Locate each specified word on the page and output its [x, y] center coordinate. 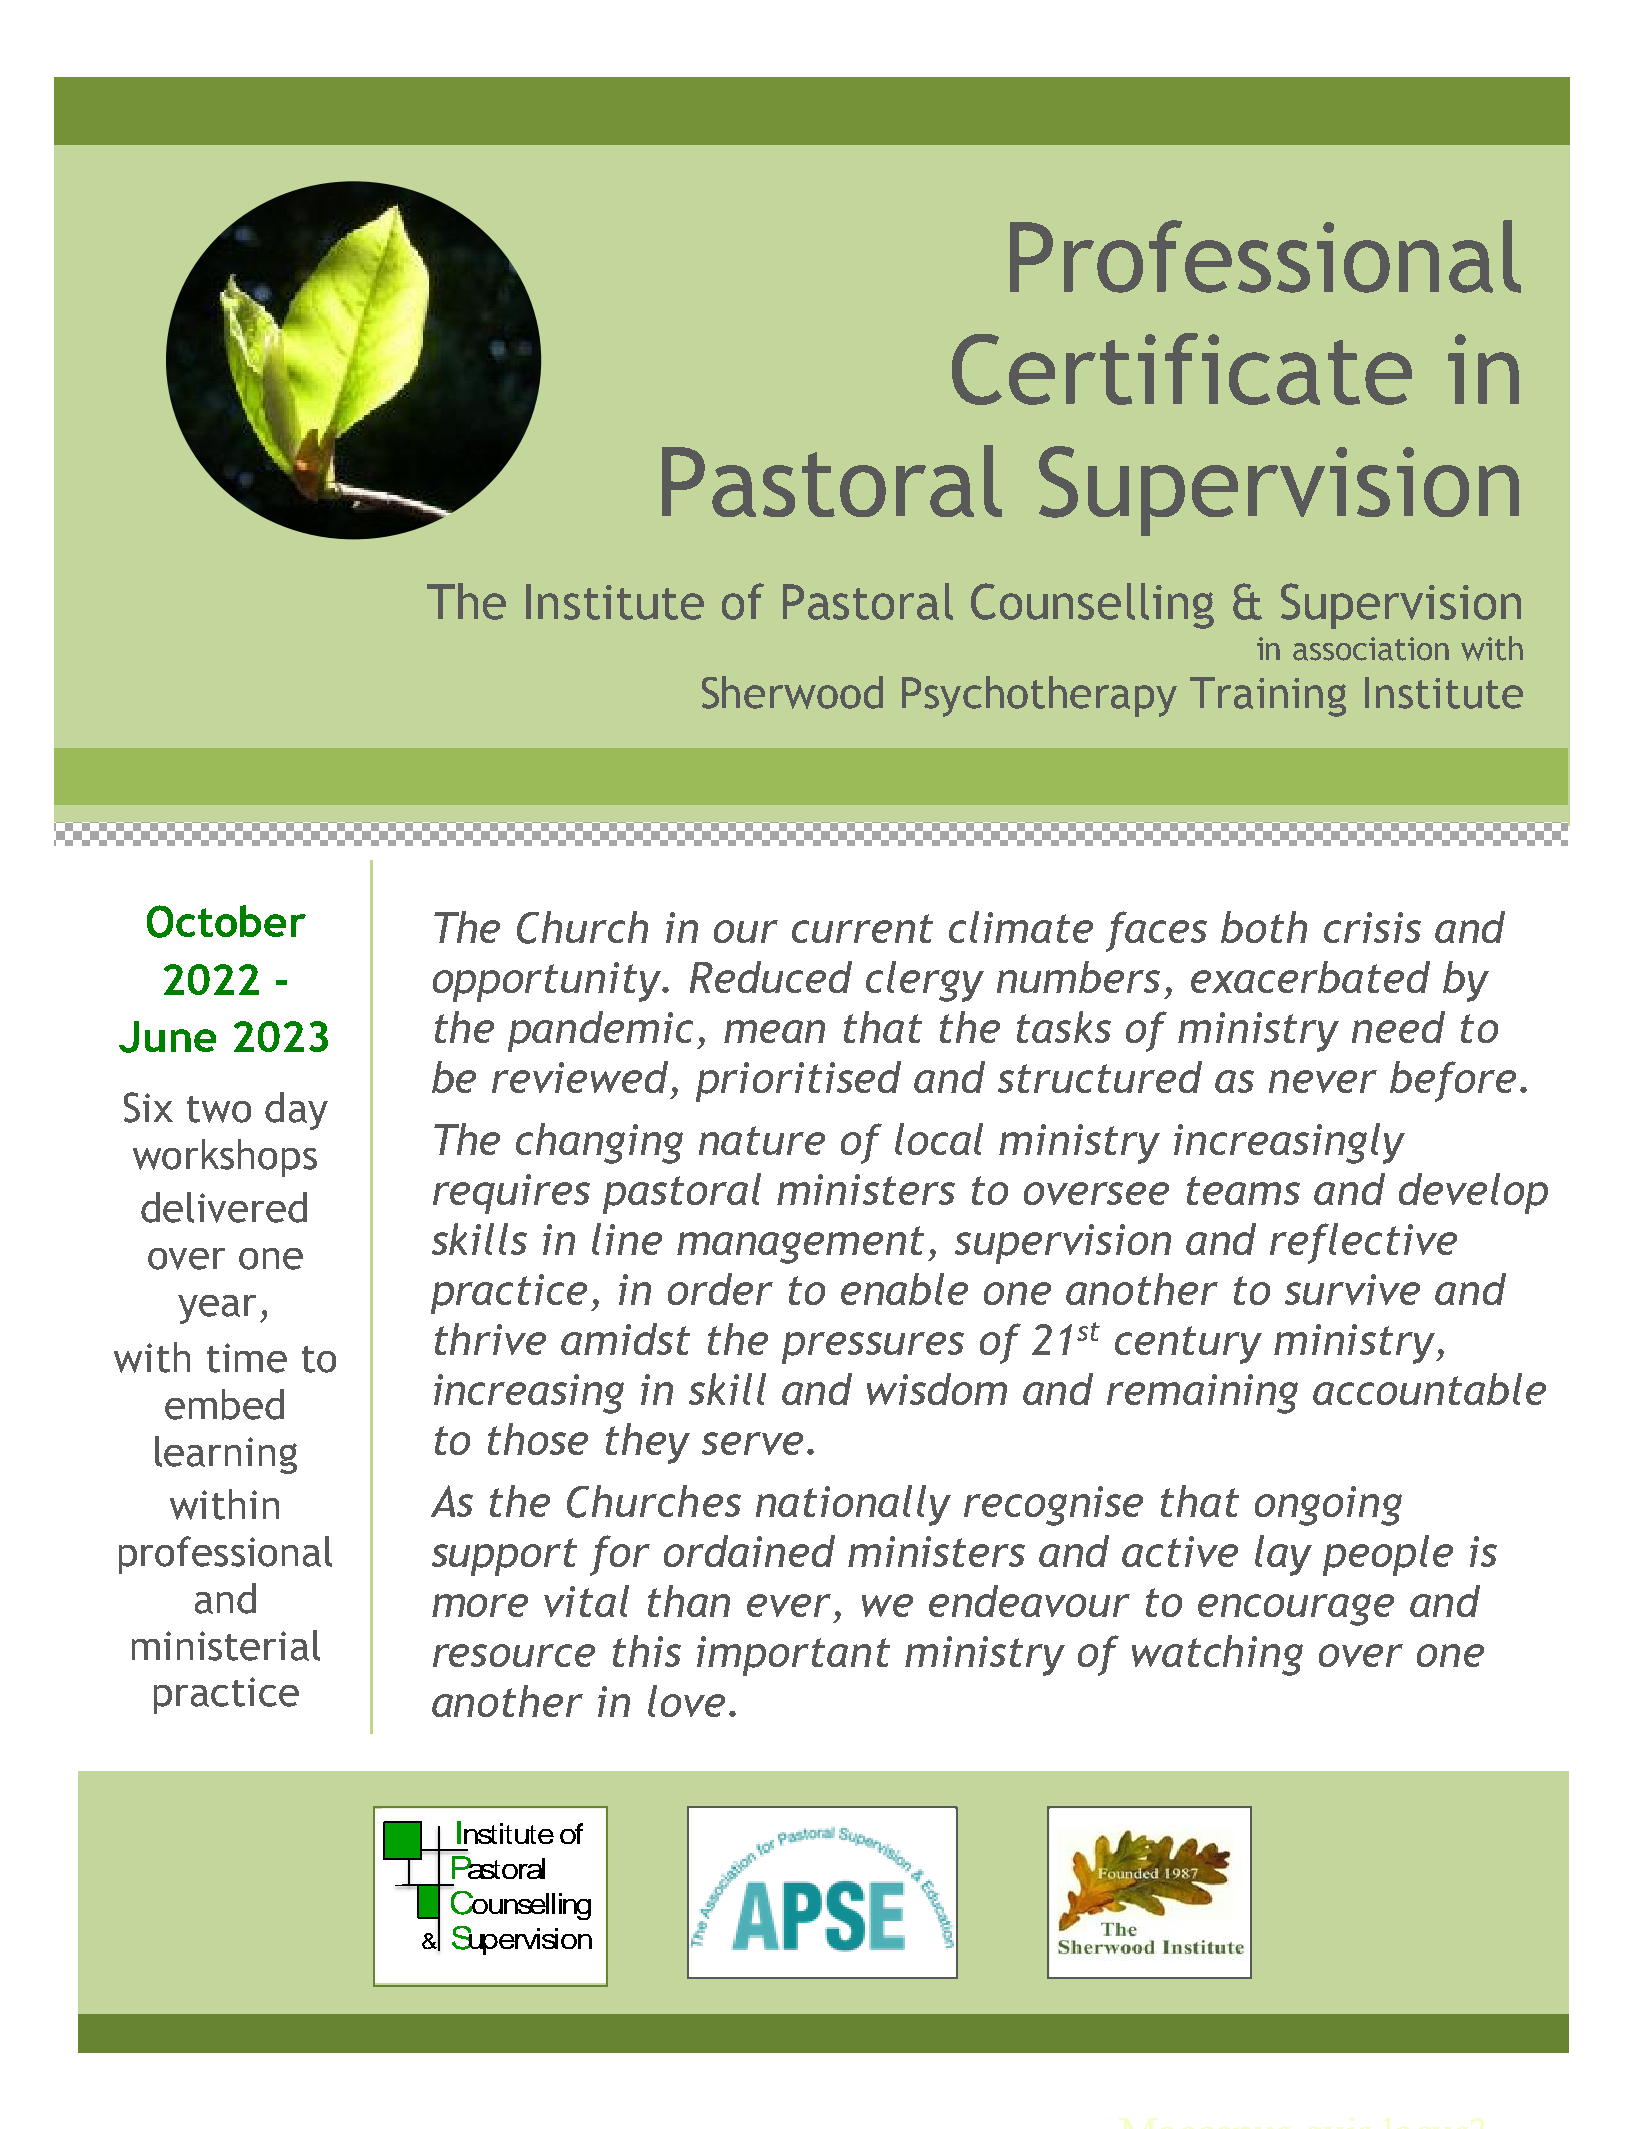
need [1398, 1027]
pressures [873, 1348]
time [247, 1358]
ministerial [226, 1645]
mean [774, 1031]
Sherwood [792, 692]
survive [1352, 1289]
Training [1268, 697]
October [226, 921]
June [167, 1037]
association [1371, 649]
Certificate [1182, 369]
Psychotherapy [1039, 696]
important [793, 1656]
